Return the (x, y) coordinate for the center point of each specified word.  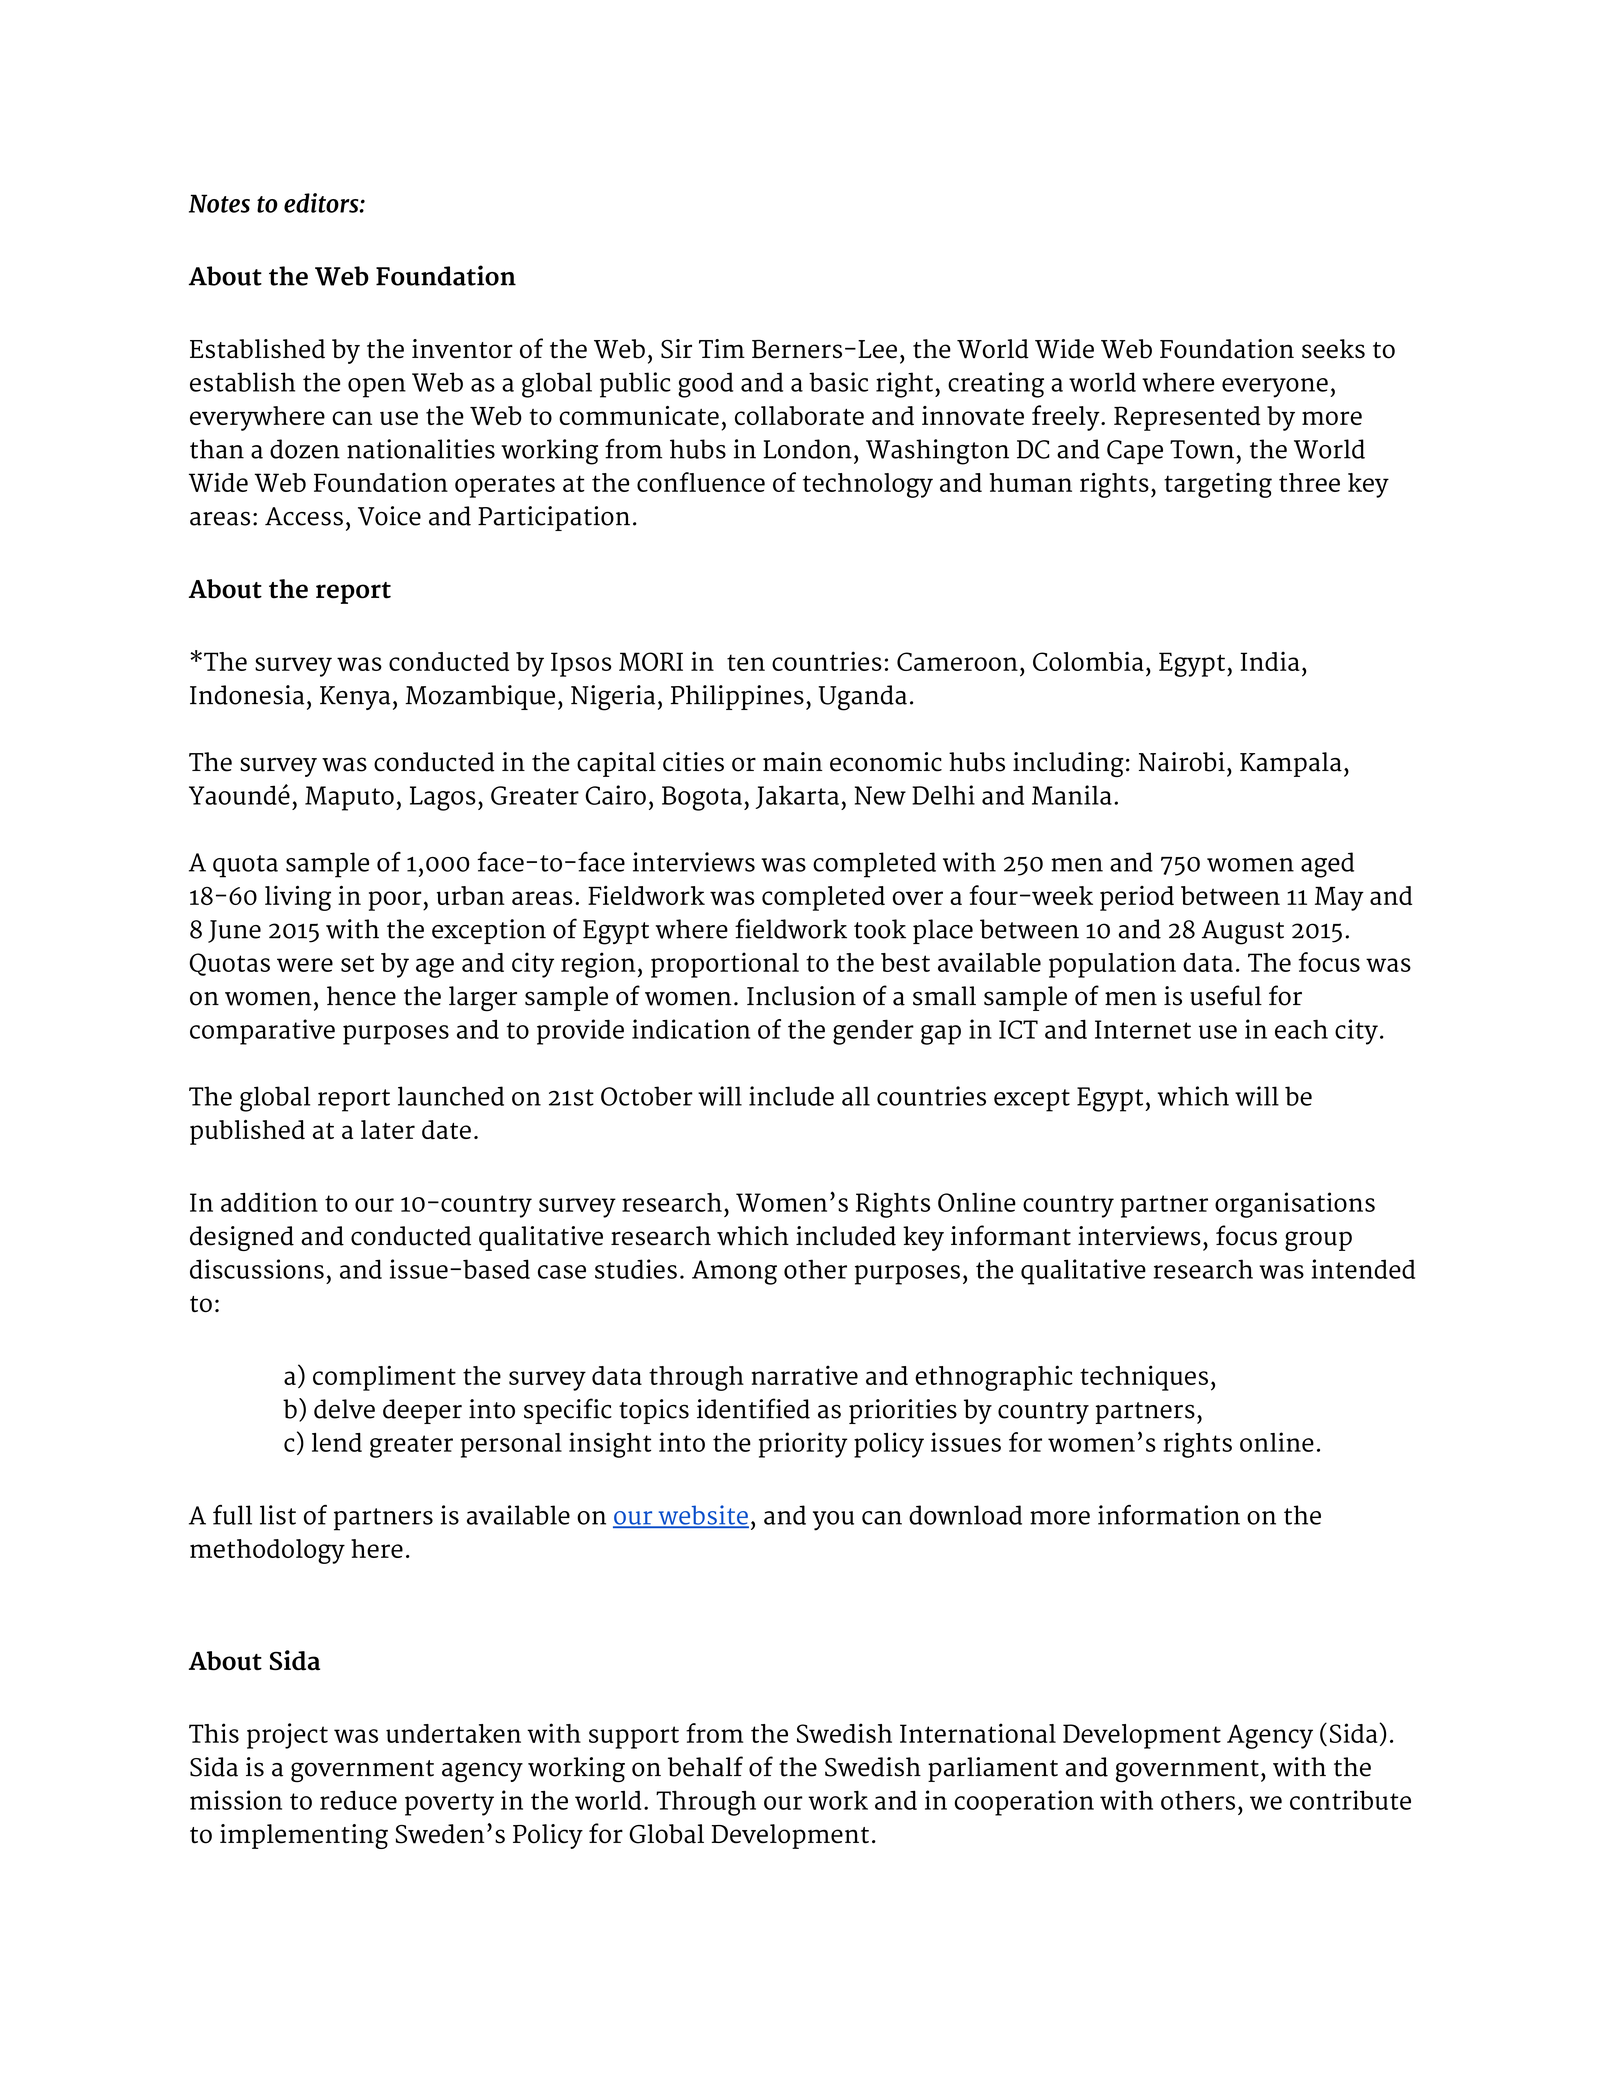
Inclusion (801, 996)
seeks (1333, 349)
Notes (219, 203)
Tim (722, 348)
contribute (1350, 1800)
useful (1226, 995)
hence (361, 996)
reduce (358, 1800)
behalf (705, 1766)
